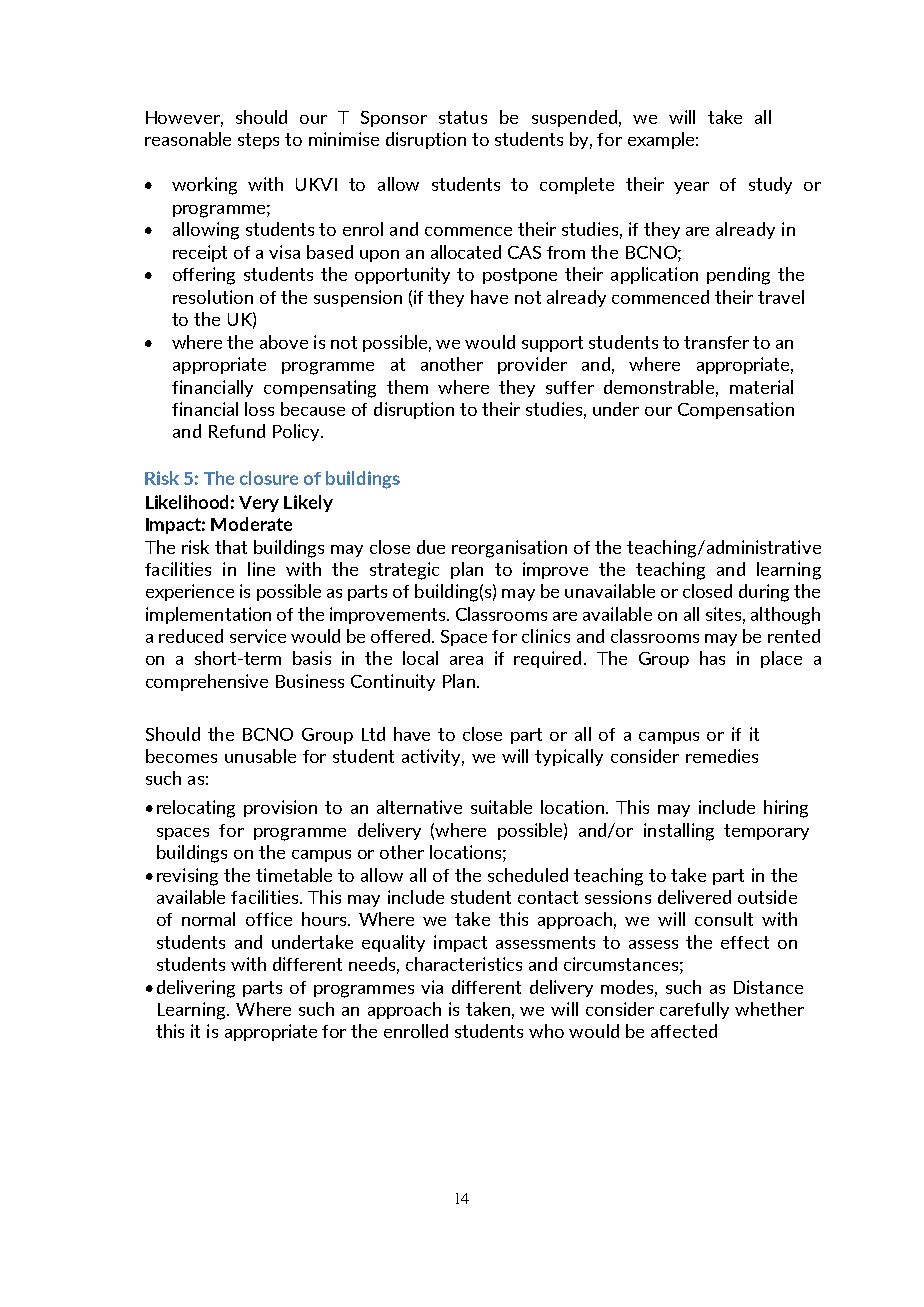 This document has height=1307, width=924. Describe the element at coordinates (258, 141) in the document. I see `steps` at that location.
